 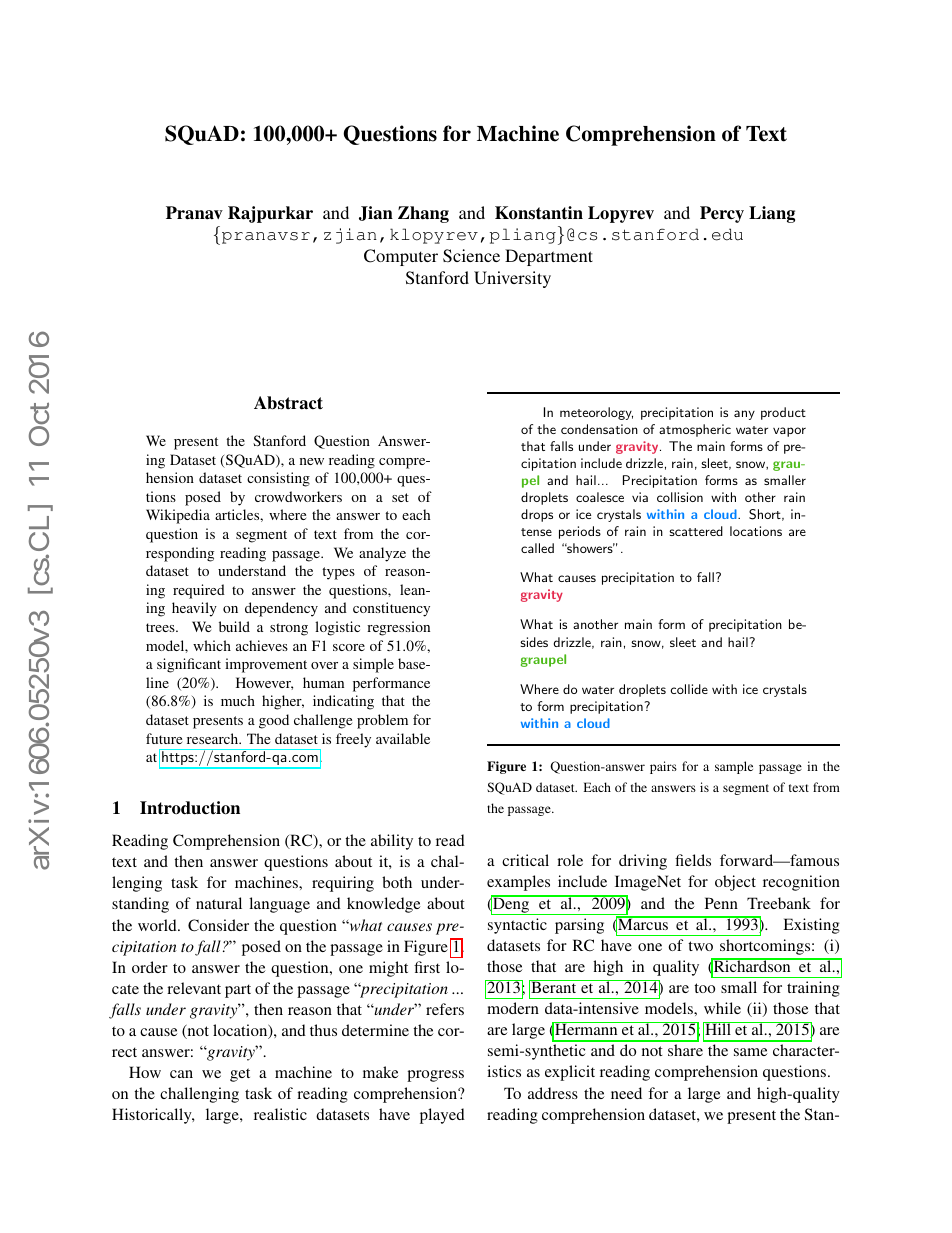 What do you see at coordinates (401, 257) in the screenshot?
I see `Computer` at bounding box center [401, 257].
